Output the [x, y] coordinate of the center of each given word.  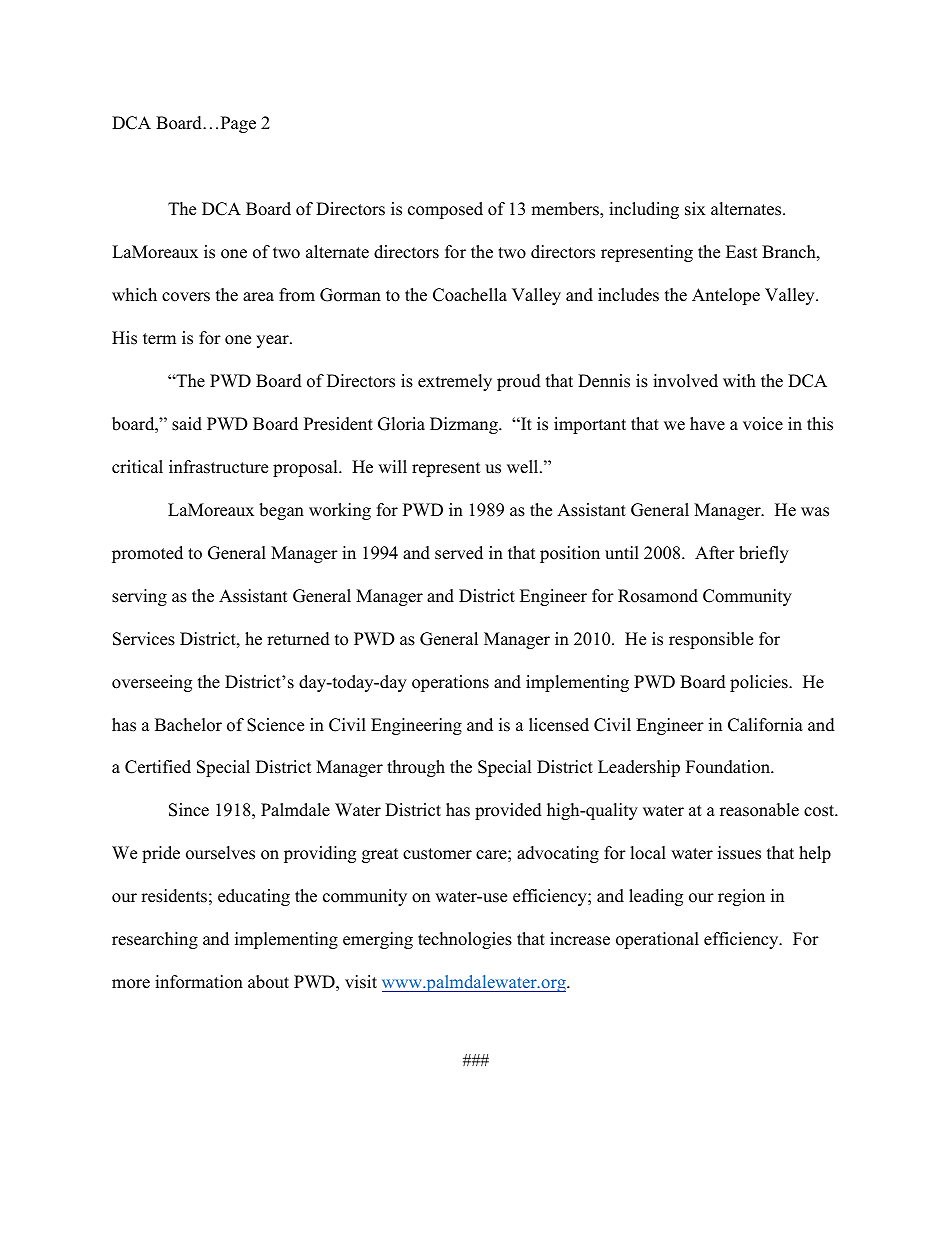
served [459, 553]
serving [139, 597]
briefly [764, 554]
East [742, 252]
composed [445, 210]
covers [186, 297]
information [199, 982]
